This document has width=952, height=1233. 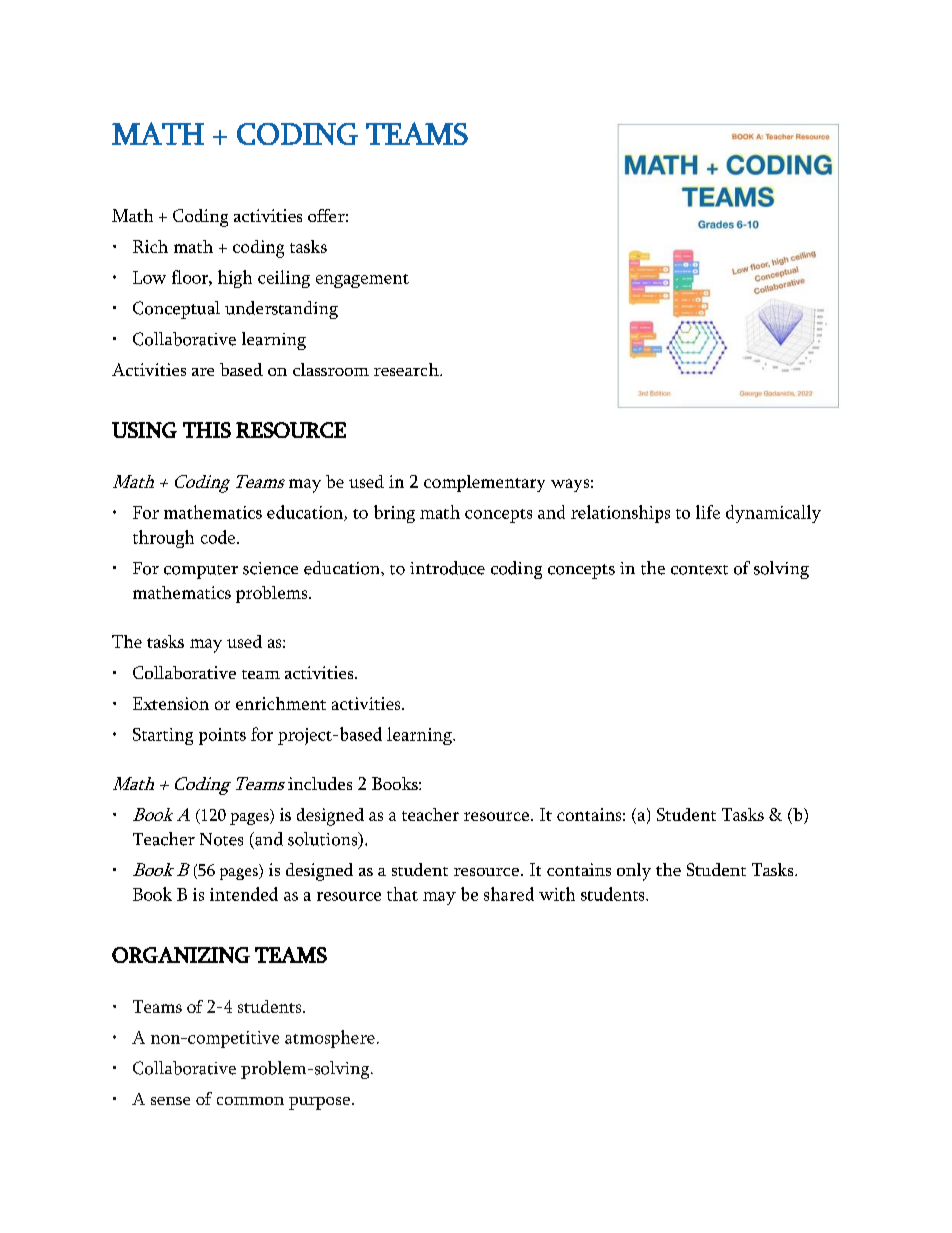 I want to click on with, so click(x=557, y=894).
